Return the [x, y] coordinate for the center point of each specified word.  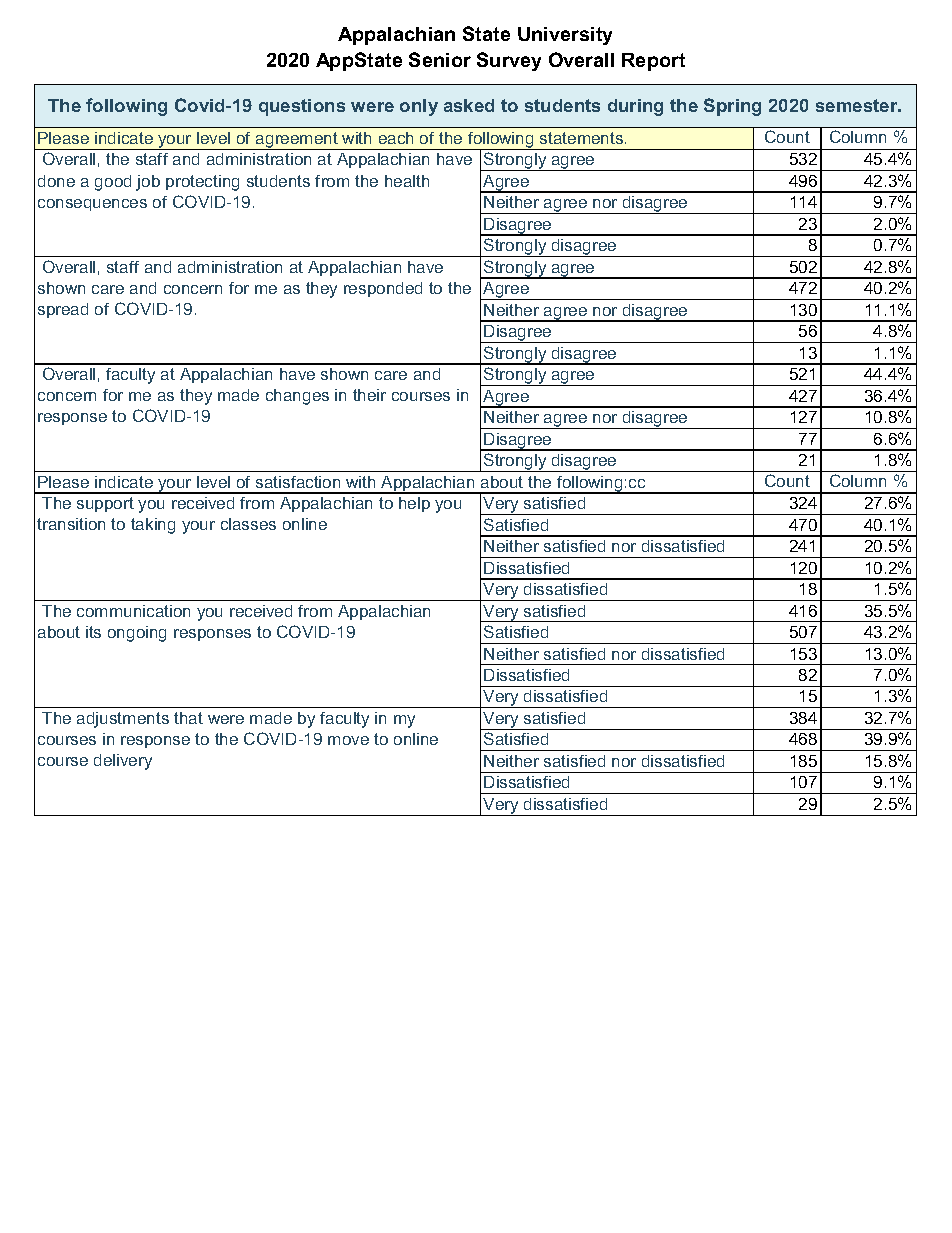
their [369, 395]
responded [383, 289]
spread [63, 310]
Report [653, 62]
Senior [440, 59]
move [348, 740]
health [407, 181]
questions [302, 107]
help [414, 504]
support [105, 504]
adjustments [123, 720]
